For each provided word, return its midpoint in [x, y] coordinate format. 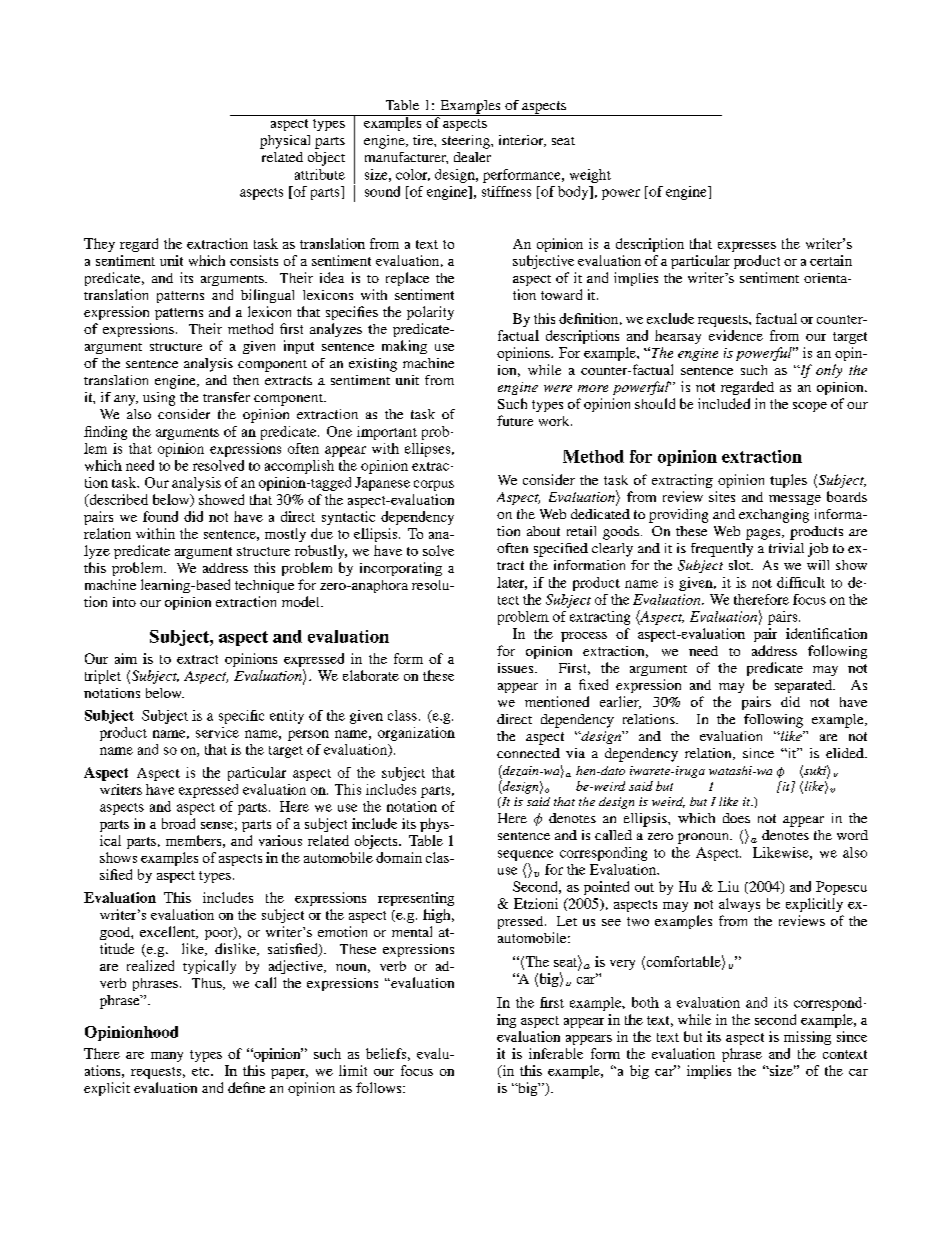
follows [380, 1087]
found [160, 516]
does [736, 818]
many [167, 1057]
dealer [472, 157]
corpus [434, 485]
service [217, 732]
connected [528, 753]
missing [807, 1038]
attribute [320, 174]
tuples [788, 481]
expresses [747, 247]
